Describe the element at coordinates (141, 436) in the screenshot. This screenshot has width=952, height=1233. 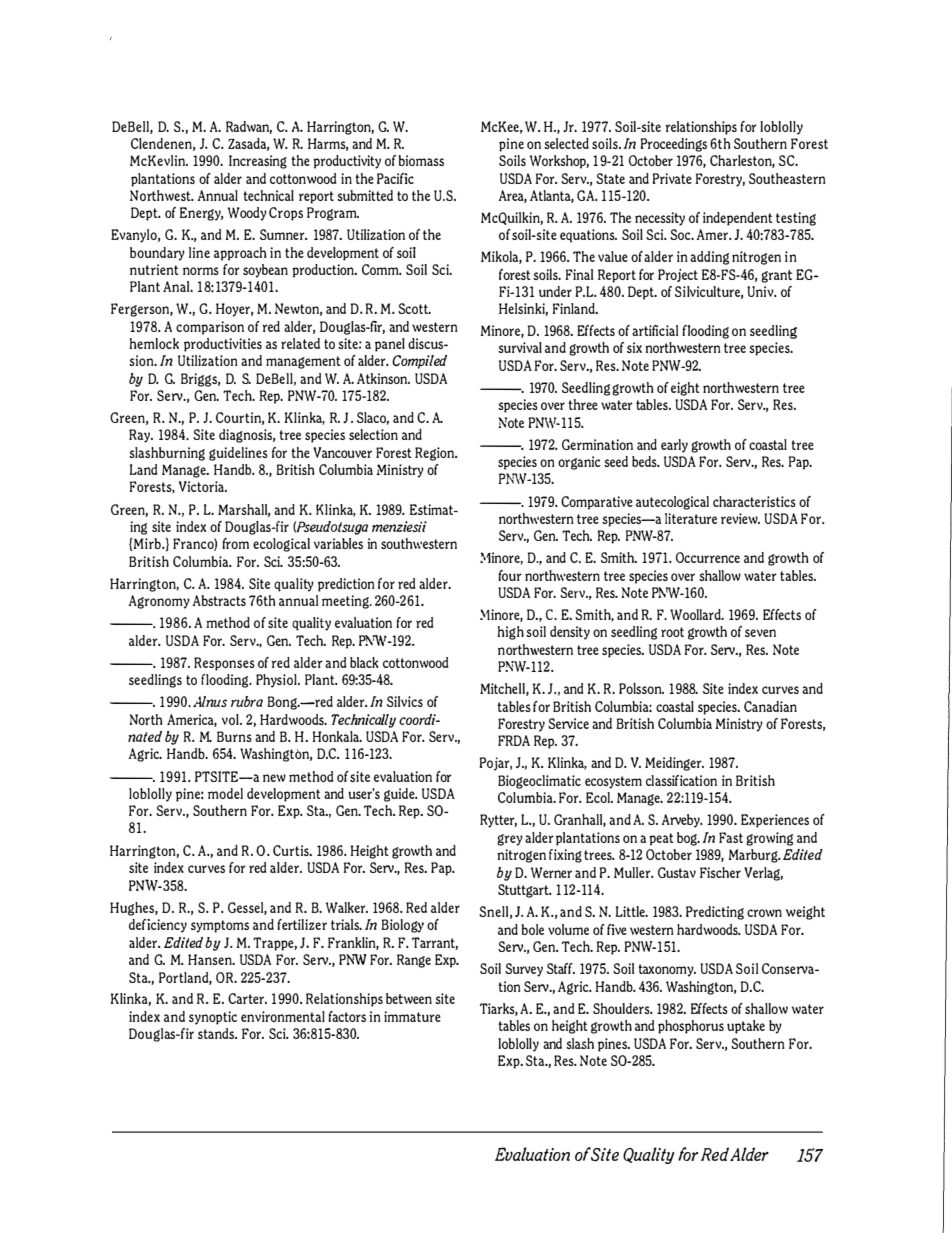
I see `Ray` at that location.
